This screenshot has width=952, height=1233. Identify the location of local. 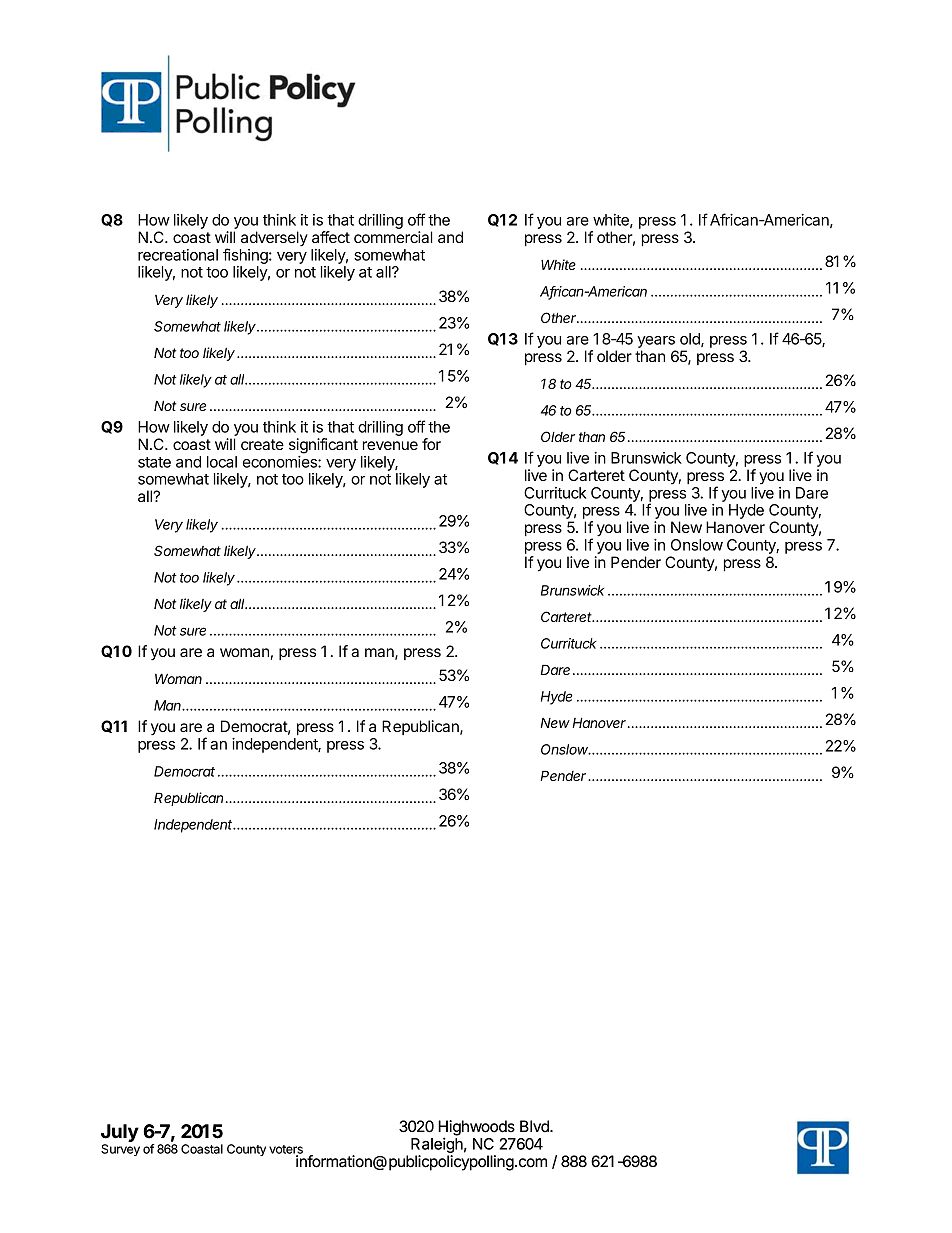
(222, 462).
